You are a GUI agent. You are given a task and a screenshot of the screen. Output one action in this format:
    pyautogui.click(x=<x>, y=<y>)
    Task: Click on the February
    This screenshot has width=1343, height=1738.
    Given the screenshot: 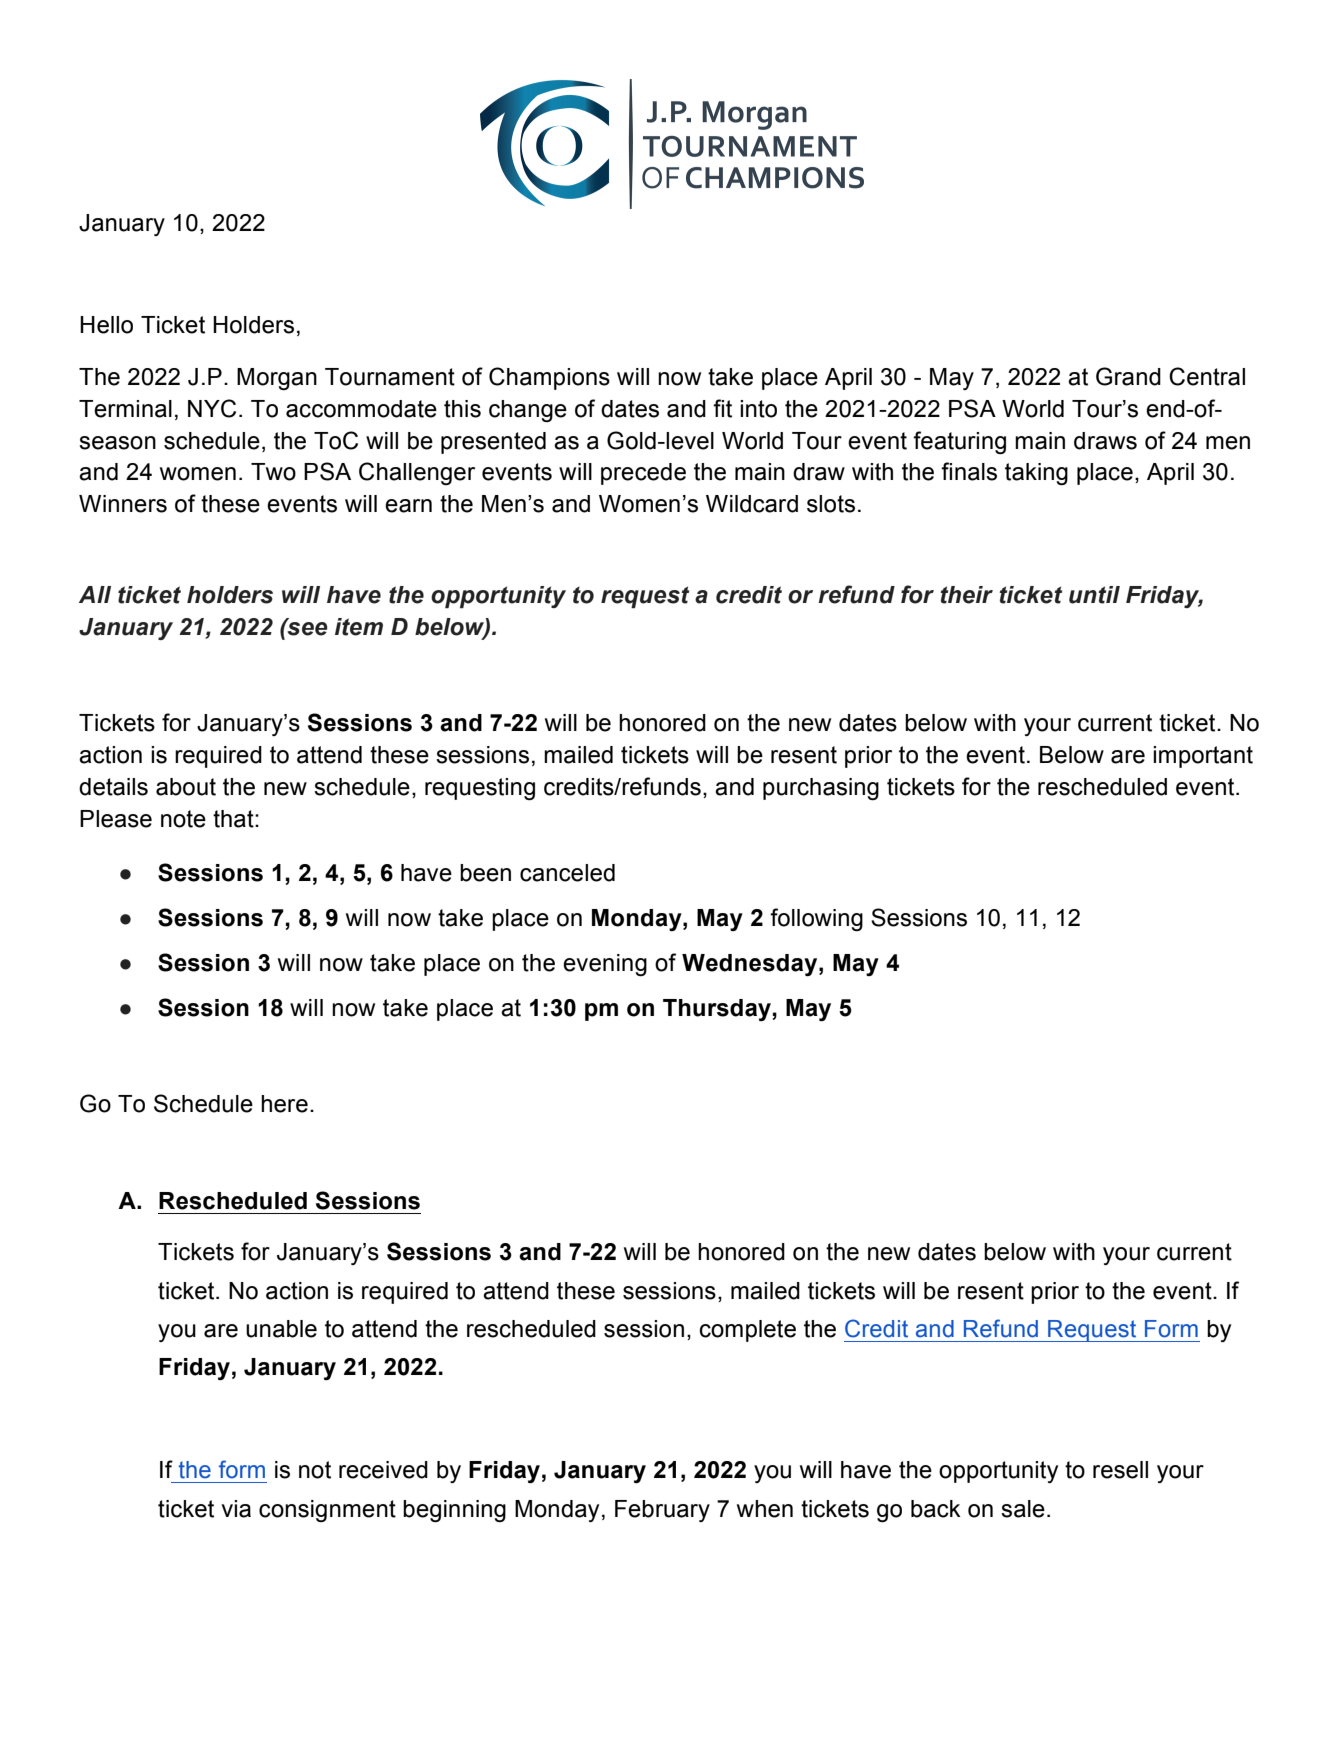 What is the action you would take?
    pyautogui.click(x=662, y=1511)
